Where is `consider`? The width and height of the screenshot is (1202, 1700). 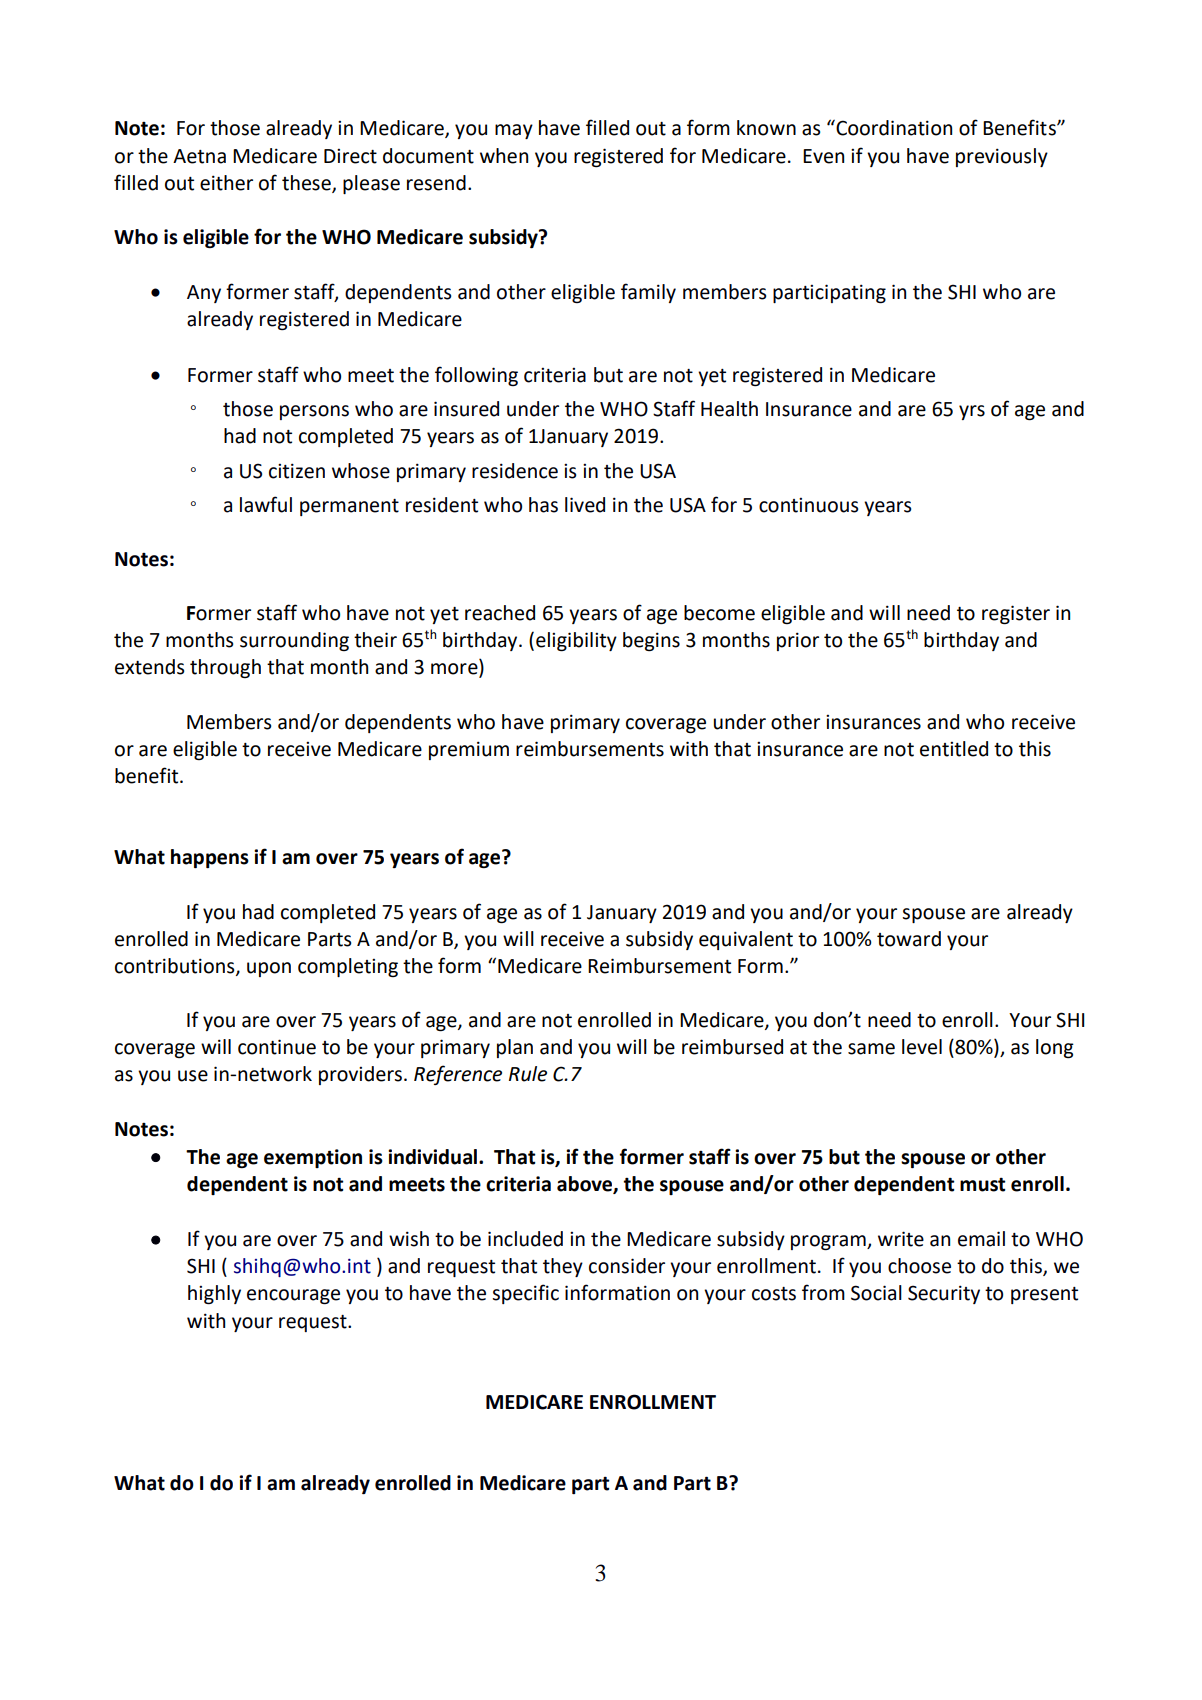
consider is located at coordinates (627, 1266).
